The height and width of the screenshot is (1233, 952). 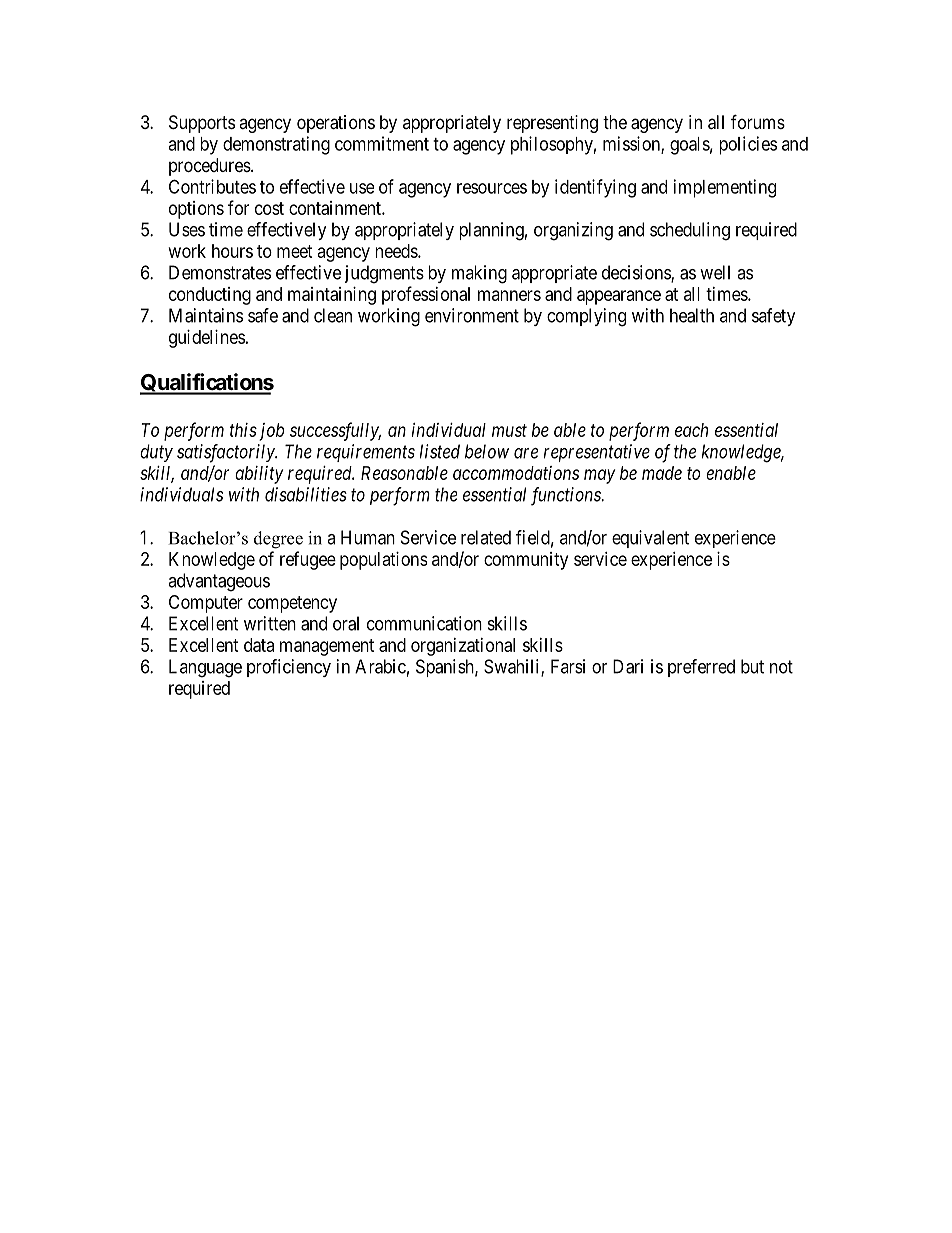 I want to click on degree, so click(x=278, y=540).
